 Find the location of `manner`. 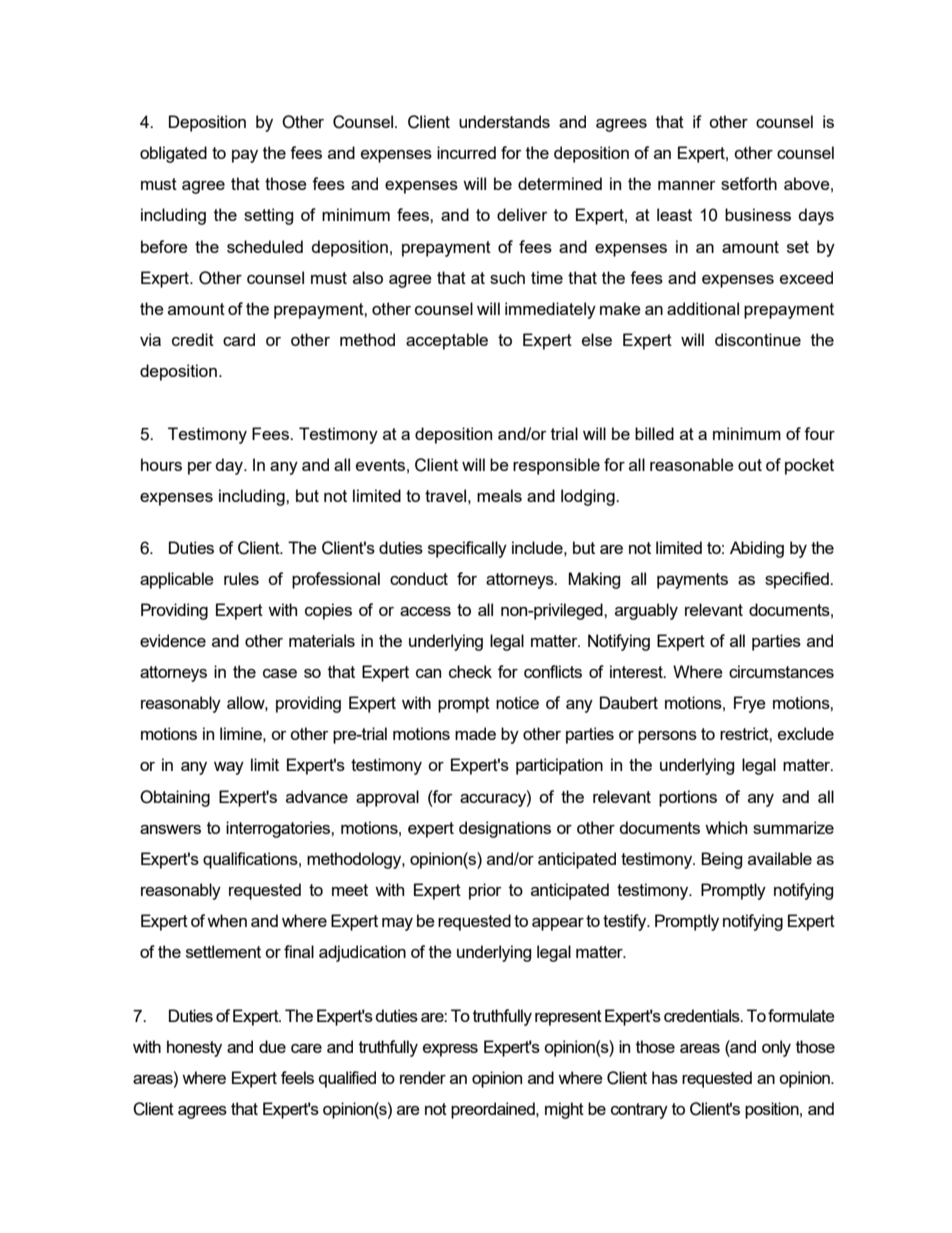

manner is located at coordinates (687, 185).
